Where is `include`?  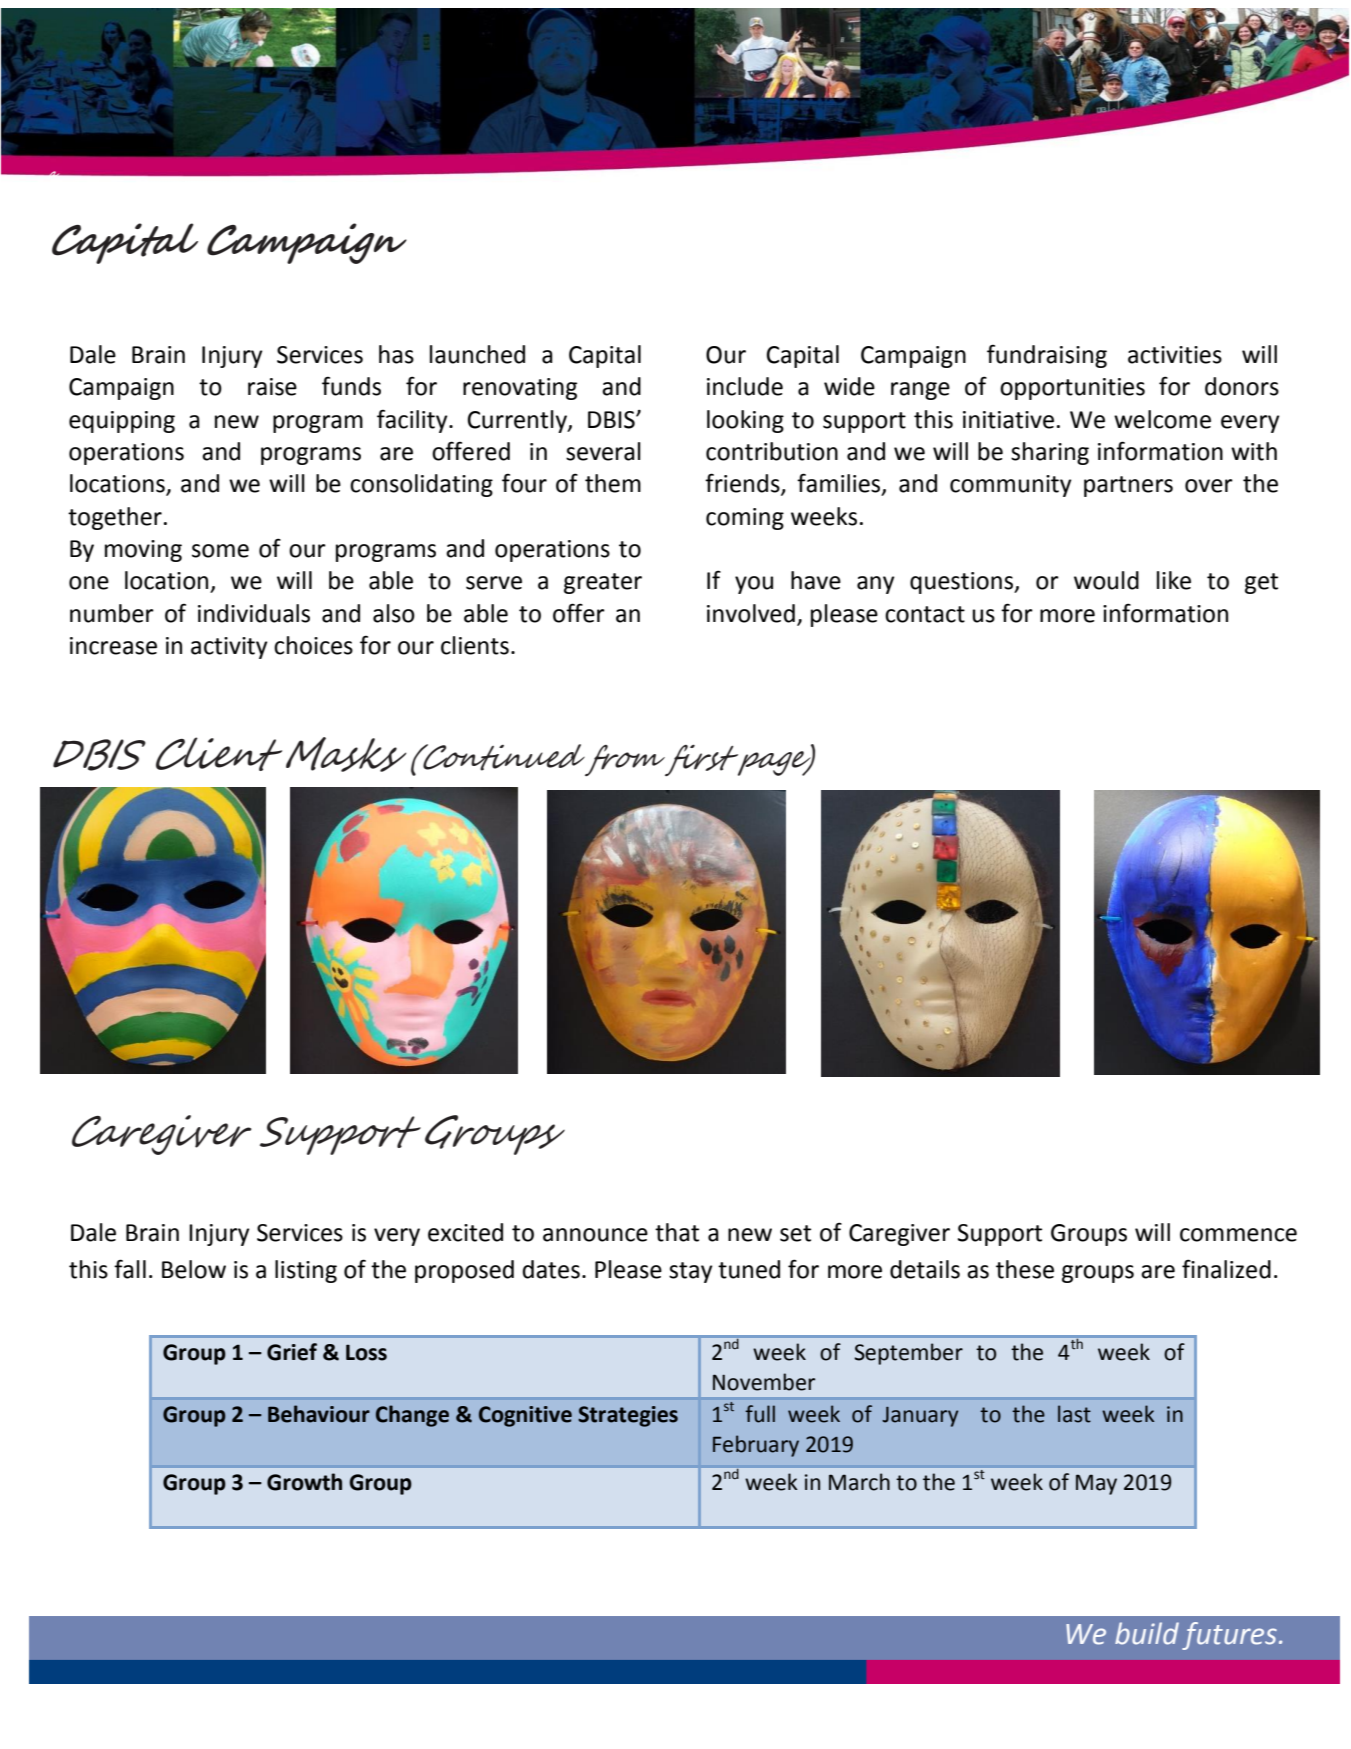
include is located at coordinates (745, 386).
